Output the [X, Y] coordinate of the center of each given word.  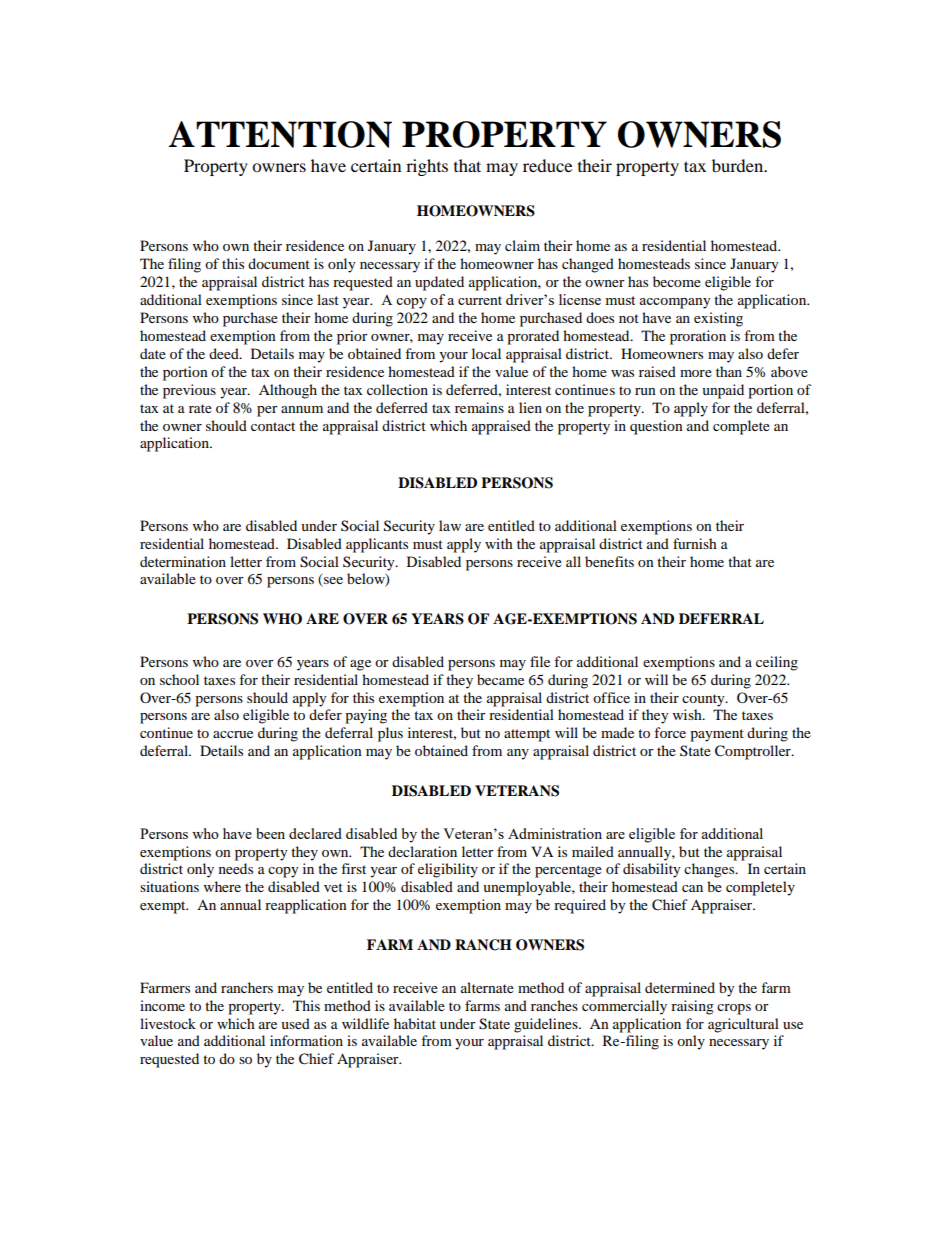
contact [273, 426]
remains [479, 407]
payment [717, 735]
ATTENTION [280, 134]
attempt [527, 735]
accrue [233, 734]
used [295, 1023]
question [656, 427]
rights [427, 167]
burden [739, 165]
